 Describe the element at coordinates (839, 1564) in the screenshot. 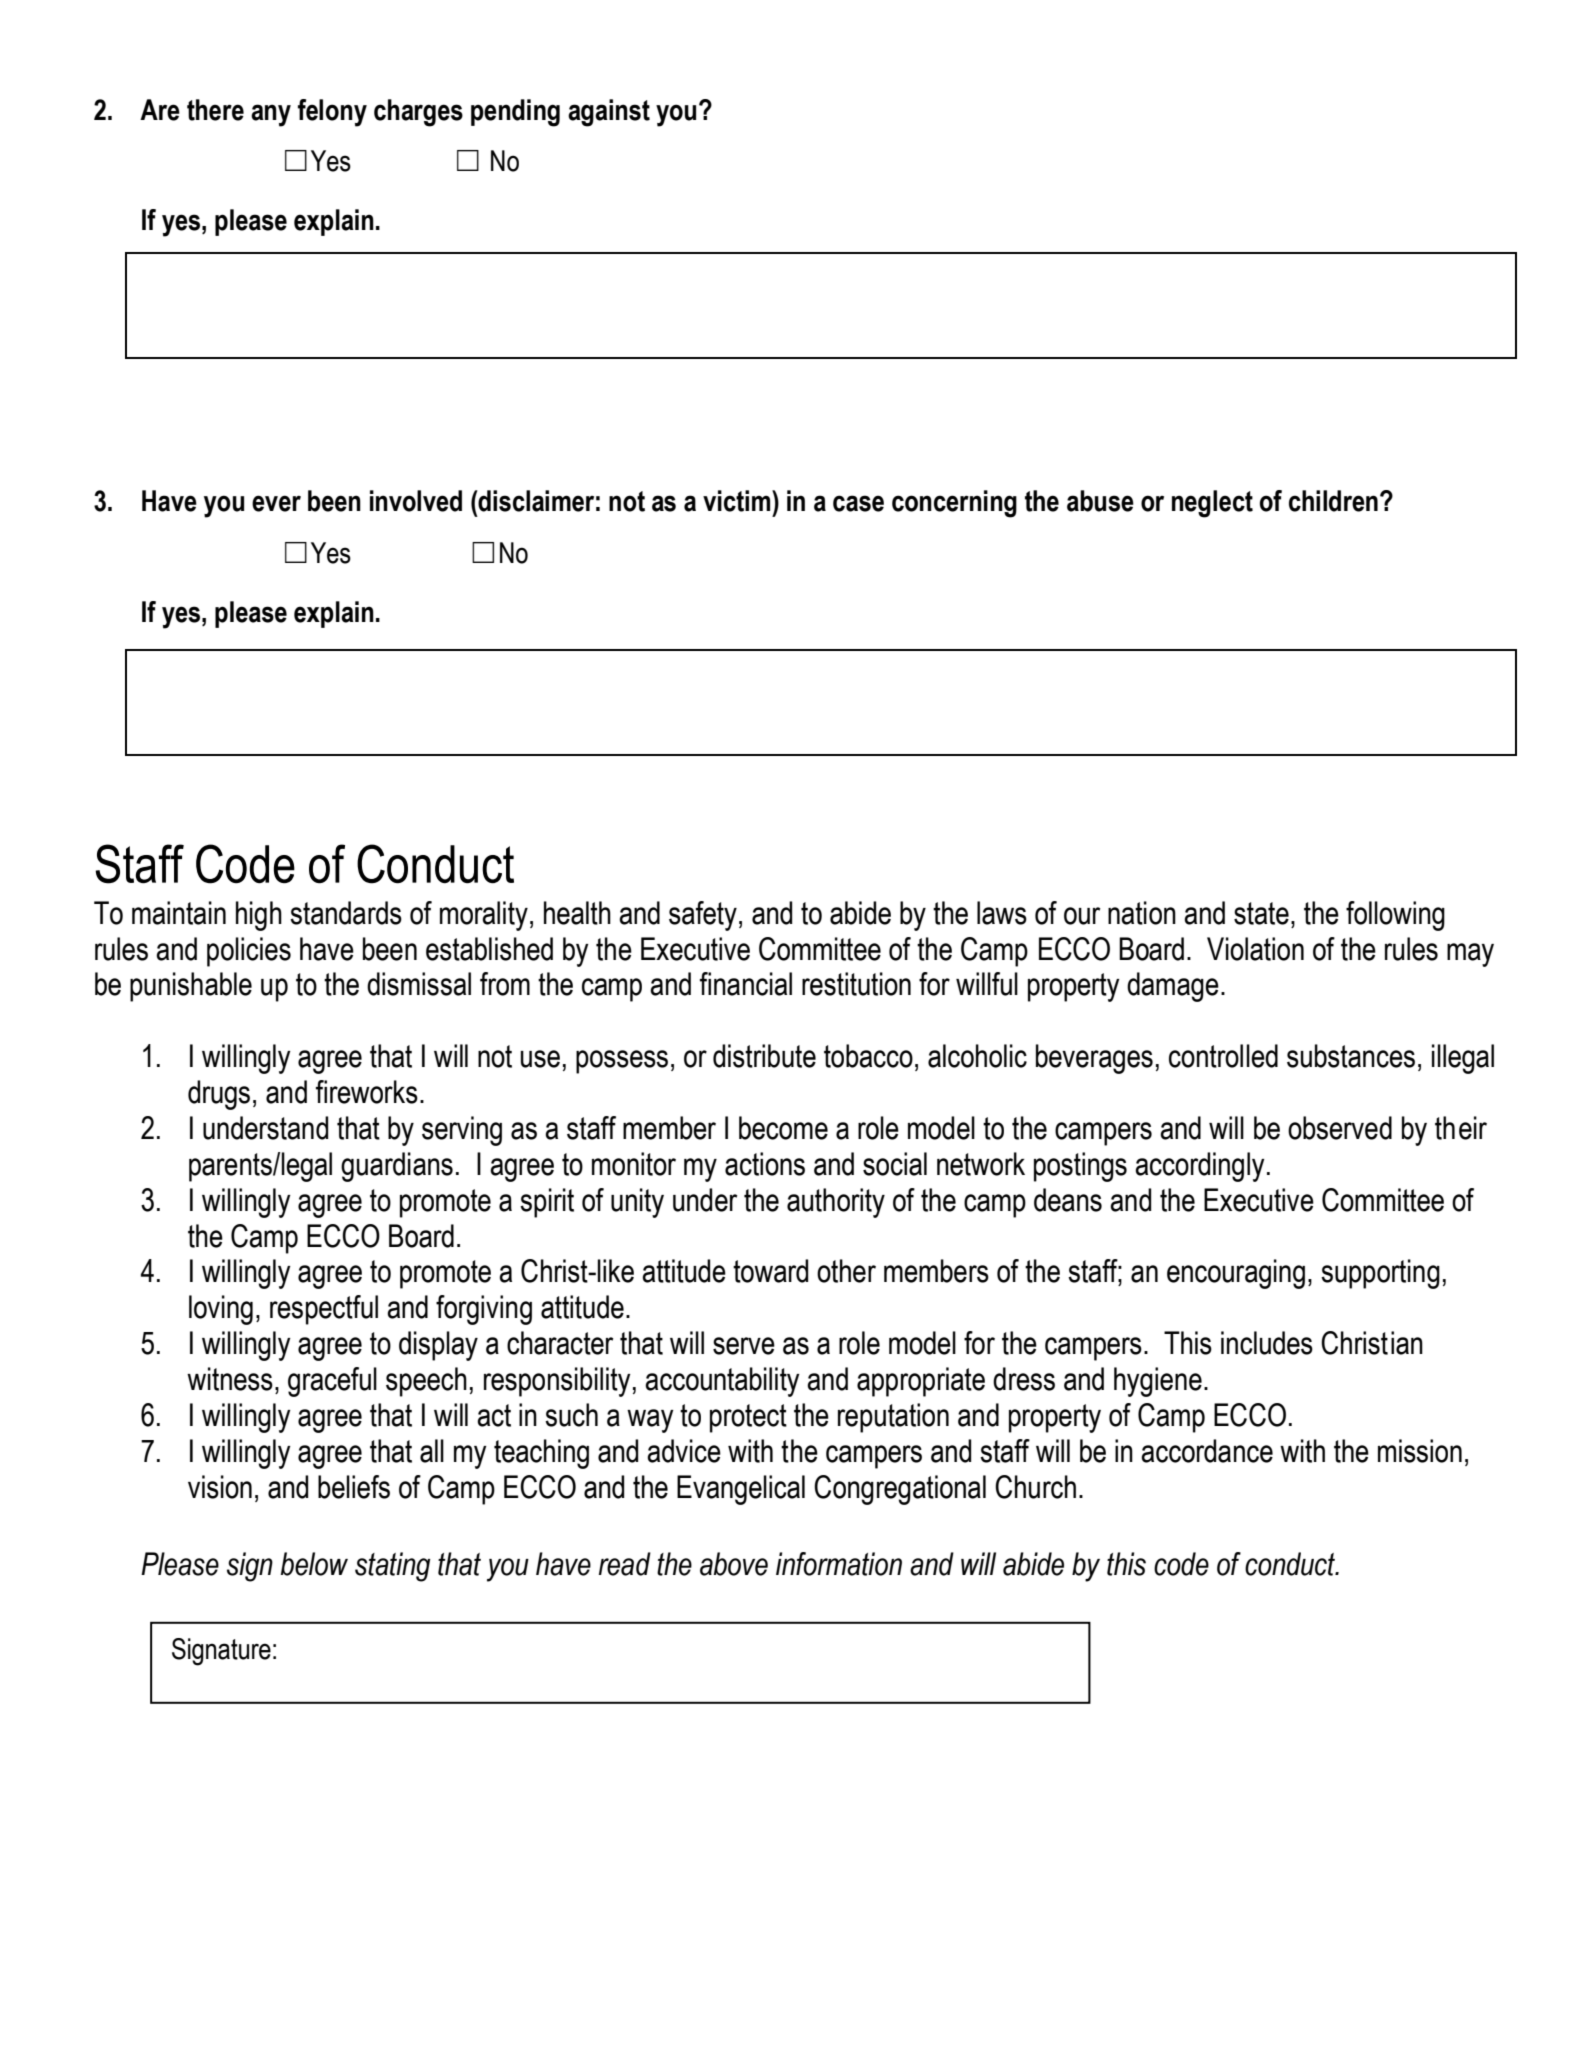

I see `information` at that location.
